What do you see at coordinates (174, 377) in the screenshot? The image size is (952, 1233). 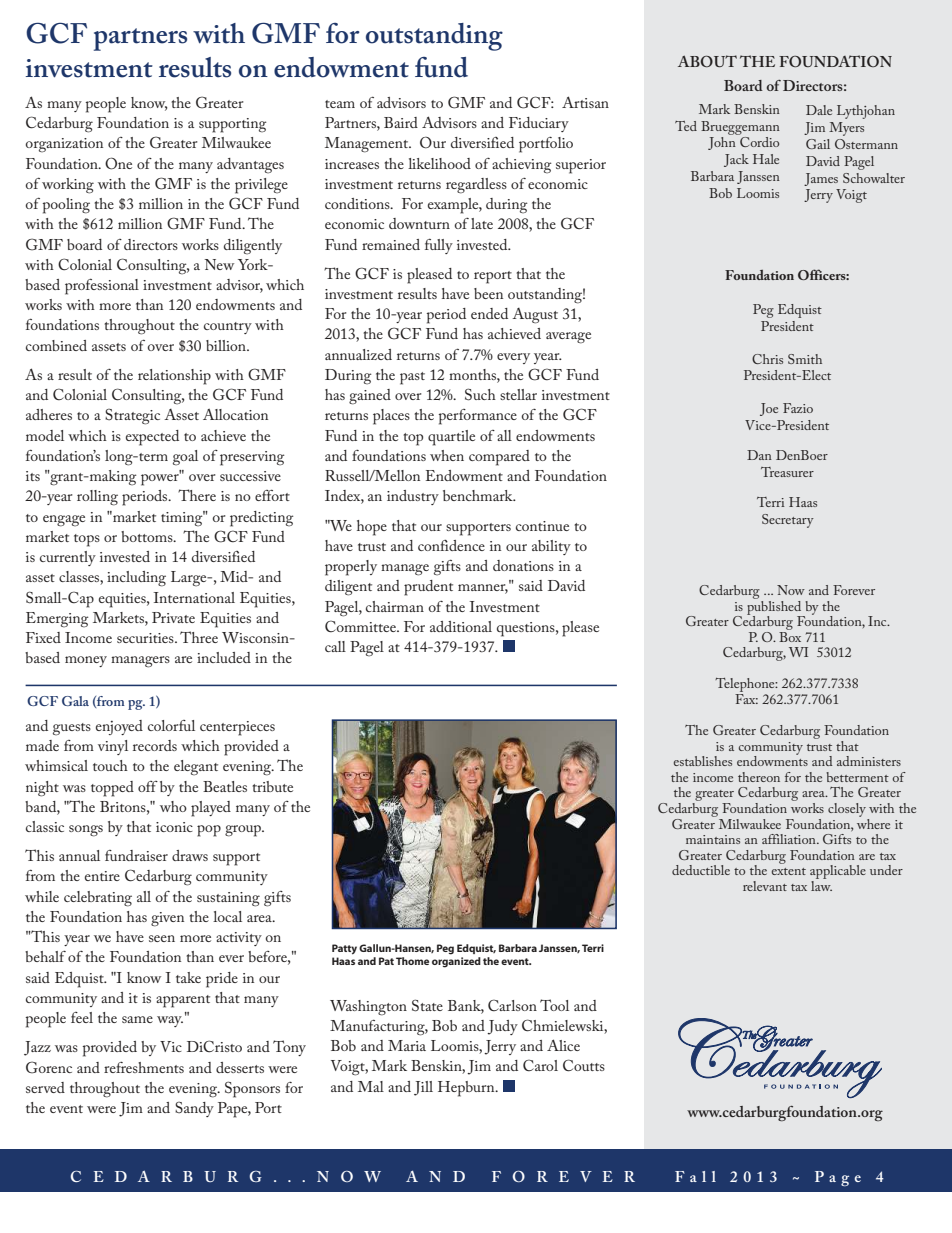 I see `relationship` at bounding box center [174, 377].
